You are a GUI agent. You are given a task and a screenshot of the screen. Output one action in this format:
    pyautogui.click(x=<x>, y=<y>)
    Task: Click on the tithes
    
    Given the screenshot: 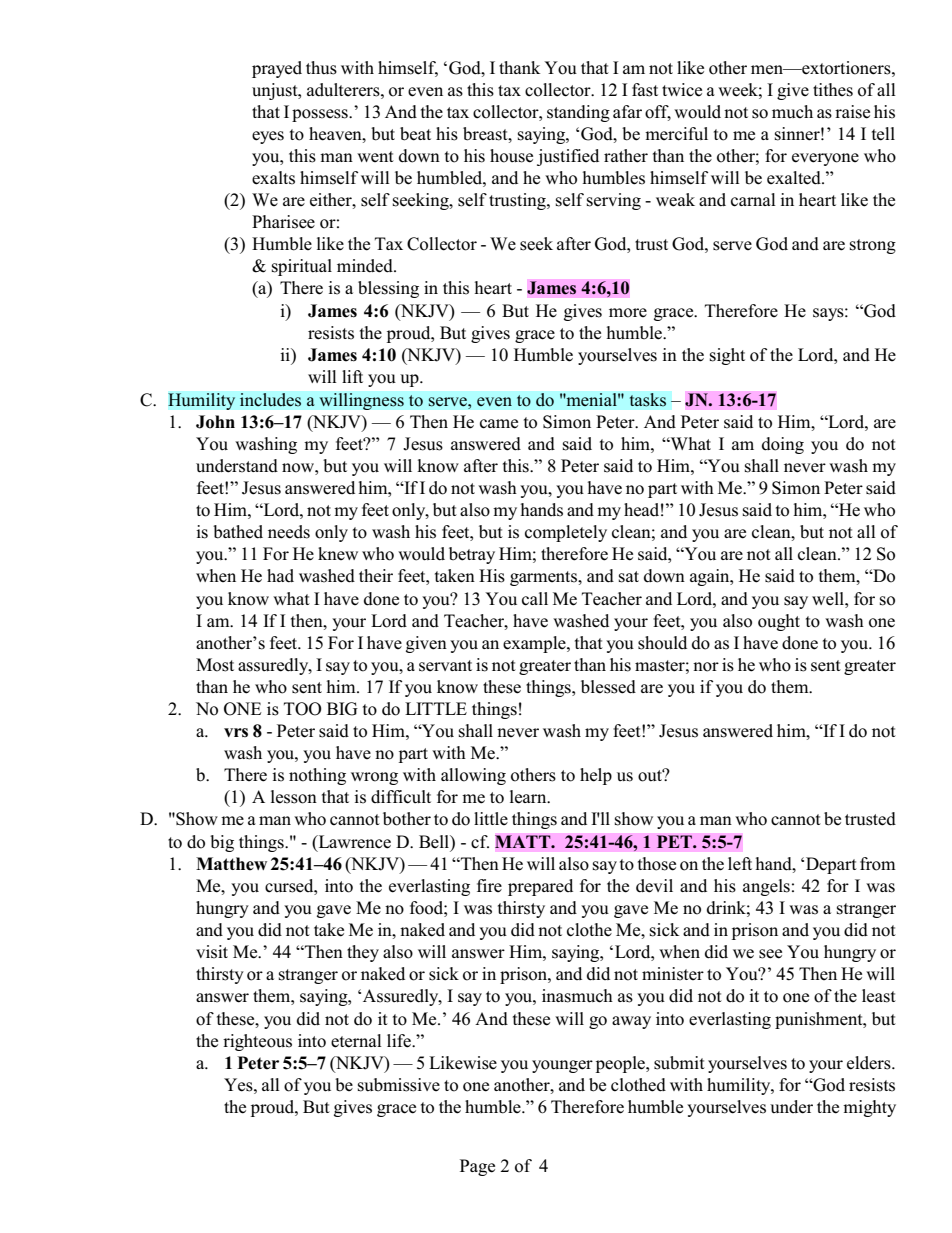 What is the action you would take?
    pyautogui.click(x=833, y=90)
